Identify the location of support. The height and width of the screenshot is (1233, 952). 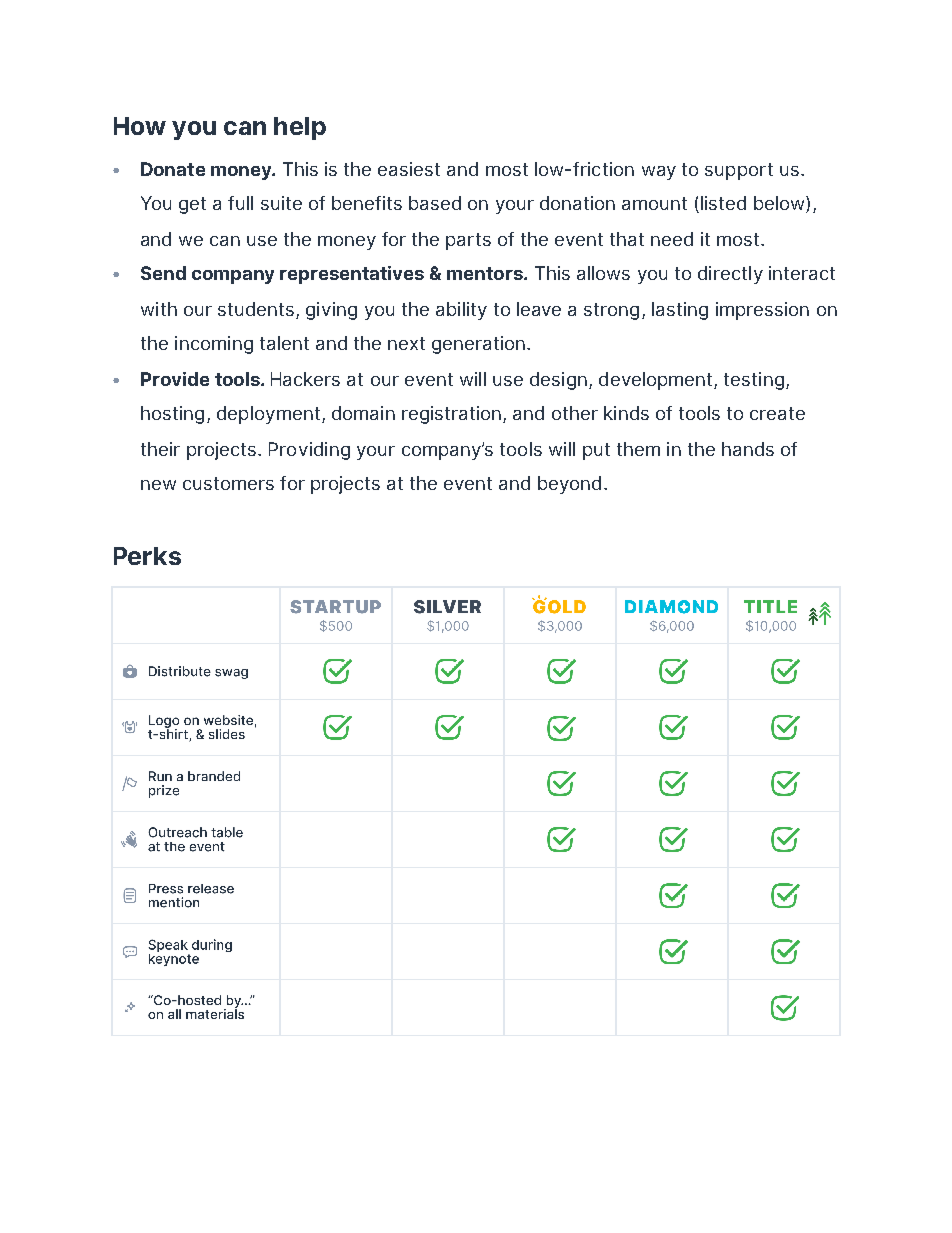
(739, 171).
